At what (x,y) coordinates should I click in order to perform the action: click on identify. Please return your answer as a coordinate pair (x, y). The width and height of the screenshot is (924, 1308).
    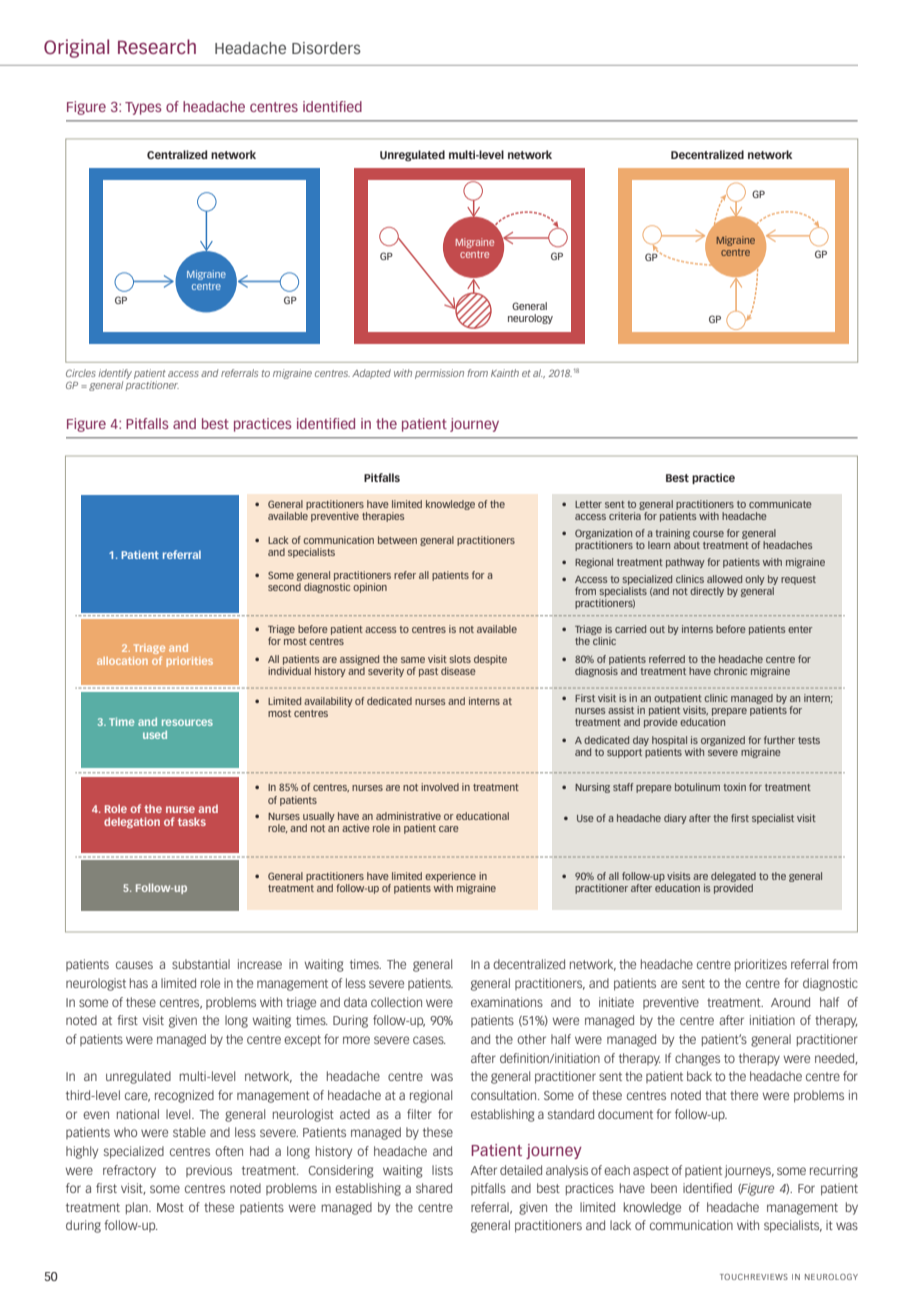
    Looking at the image, I should click on (115, 374).
